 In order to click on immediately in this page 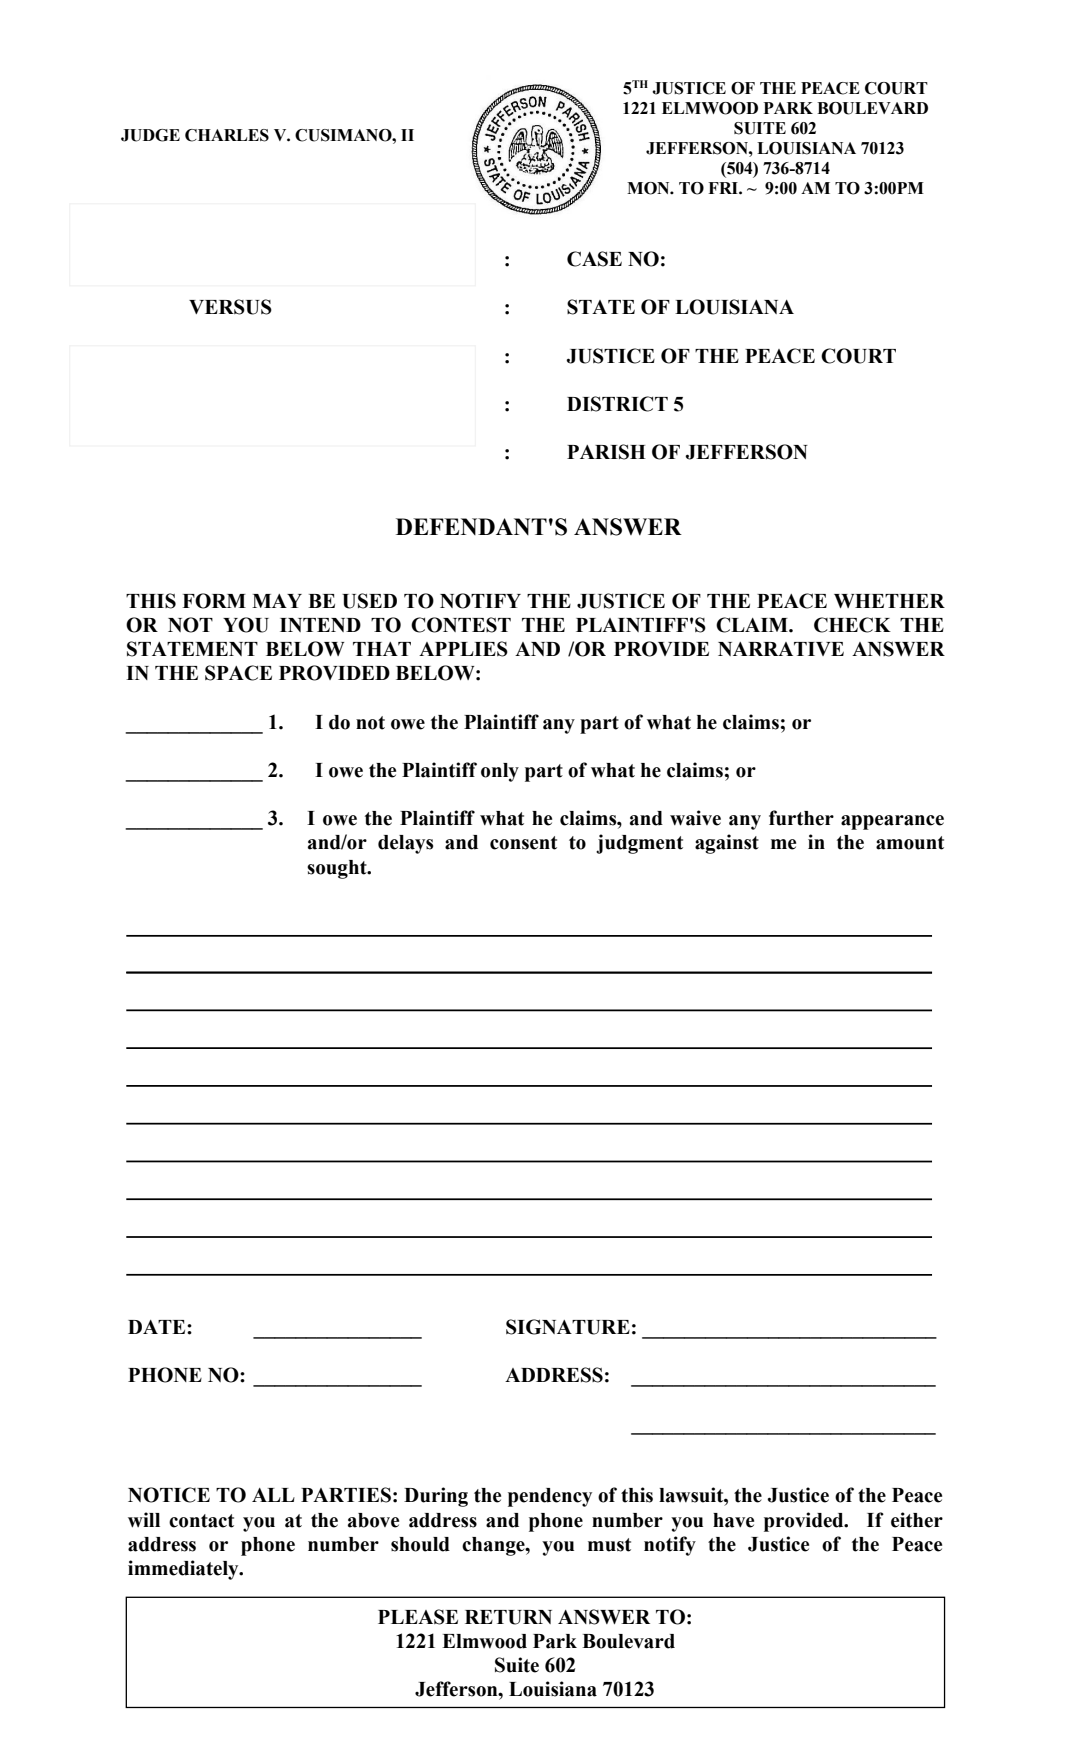, I will do `click(184, 1570)`.
